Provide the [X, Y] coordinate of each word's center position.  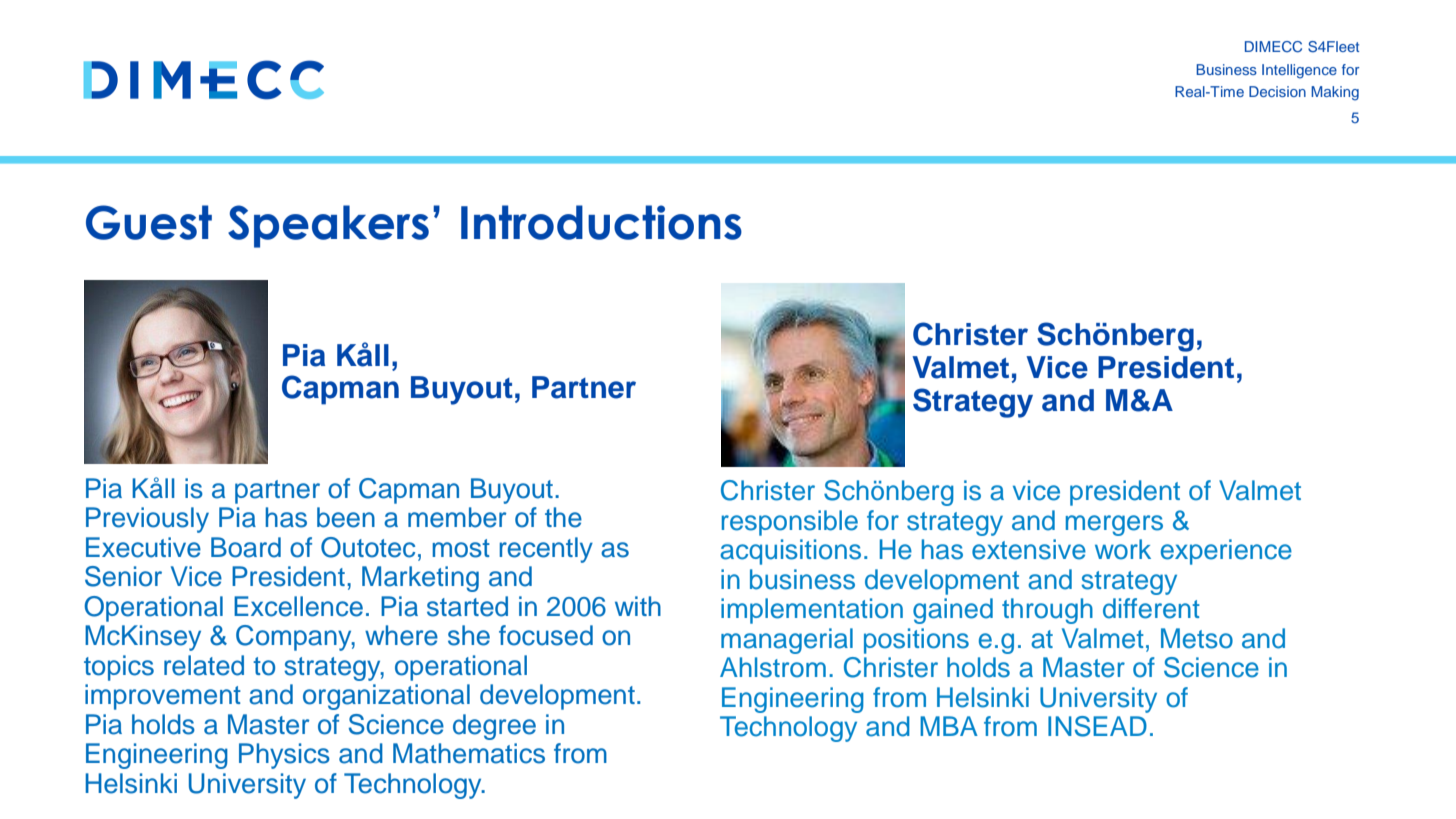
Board [246, 547]
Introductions [601, 222]
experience [1226, 552]
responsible [790, 523]
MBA [949, 726]
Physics [284, 756]
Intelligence [1299, 71]
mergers [1114, 525]
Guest [149, 222]
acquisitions [790, 552]
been [346, 517]
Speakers [328, 226]
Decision [1277, 91]
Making [1335, 93]
